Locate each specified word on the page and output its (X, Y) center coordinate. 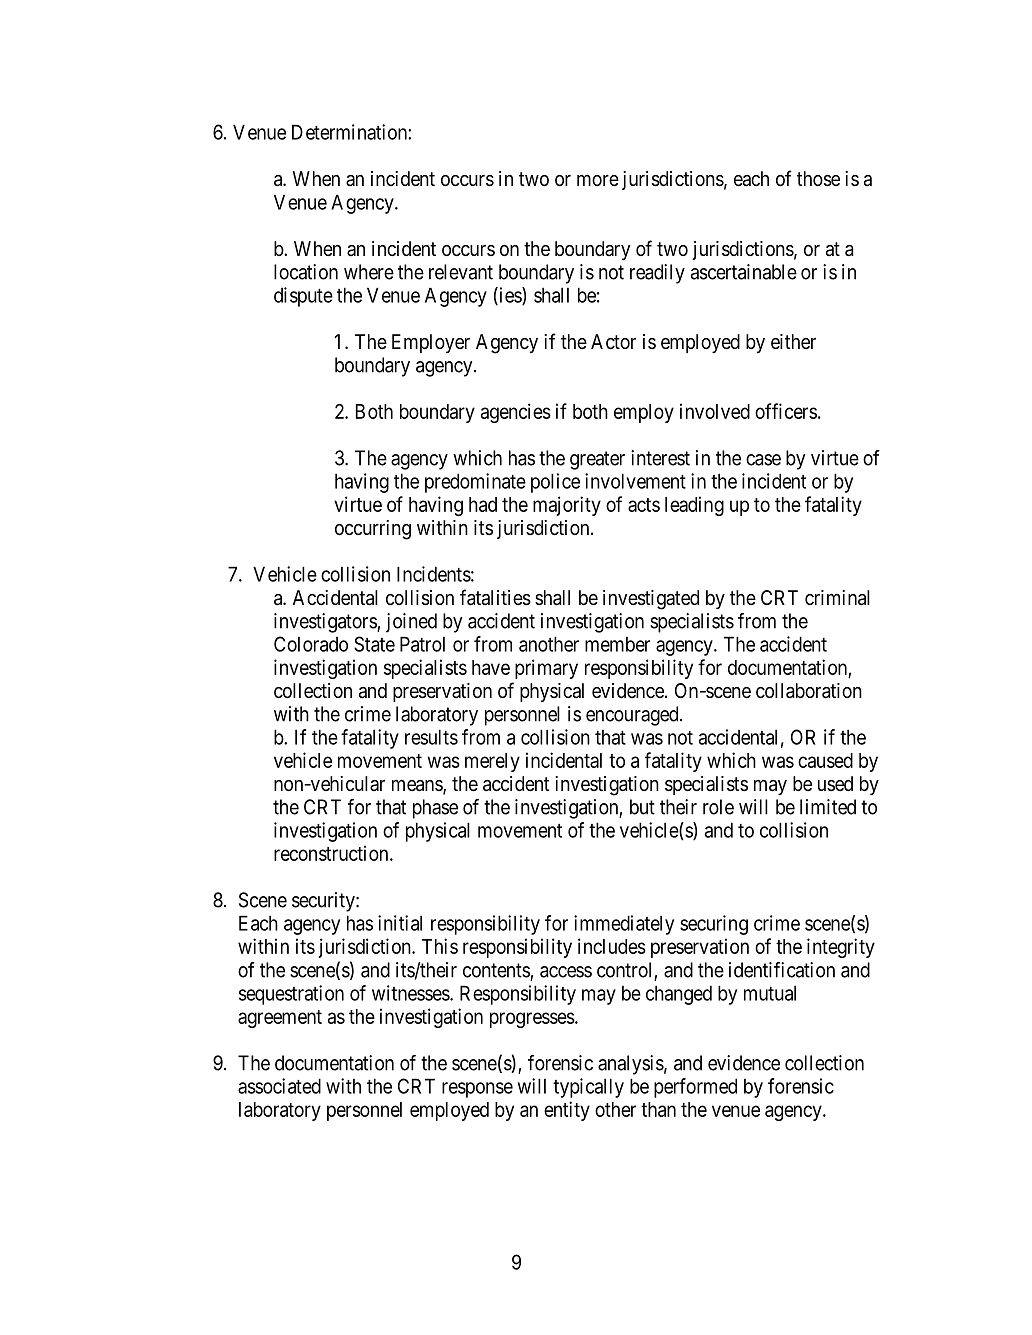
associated (279, 1086)
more (598, 180)
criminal (837, 598)
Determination (350, 132)
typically (588, 1088)
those (818, 179)
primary (546, 669)
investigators (326, 623)
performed (695, 1088)
